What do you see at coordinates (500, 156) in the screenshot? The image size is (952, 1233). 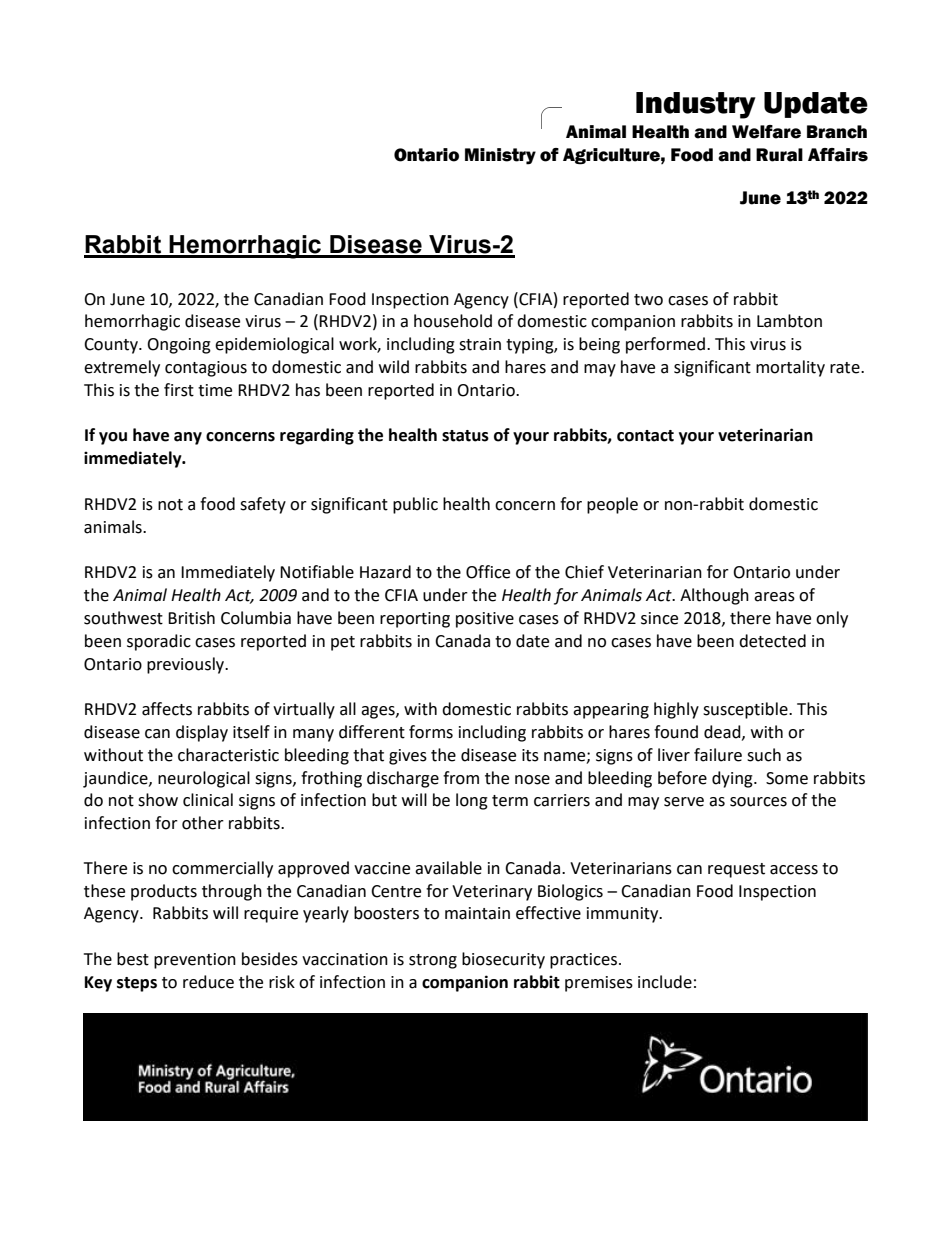 I see `Ministry` at bounding box center [500, 156].
